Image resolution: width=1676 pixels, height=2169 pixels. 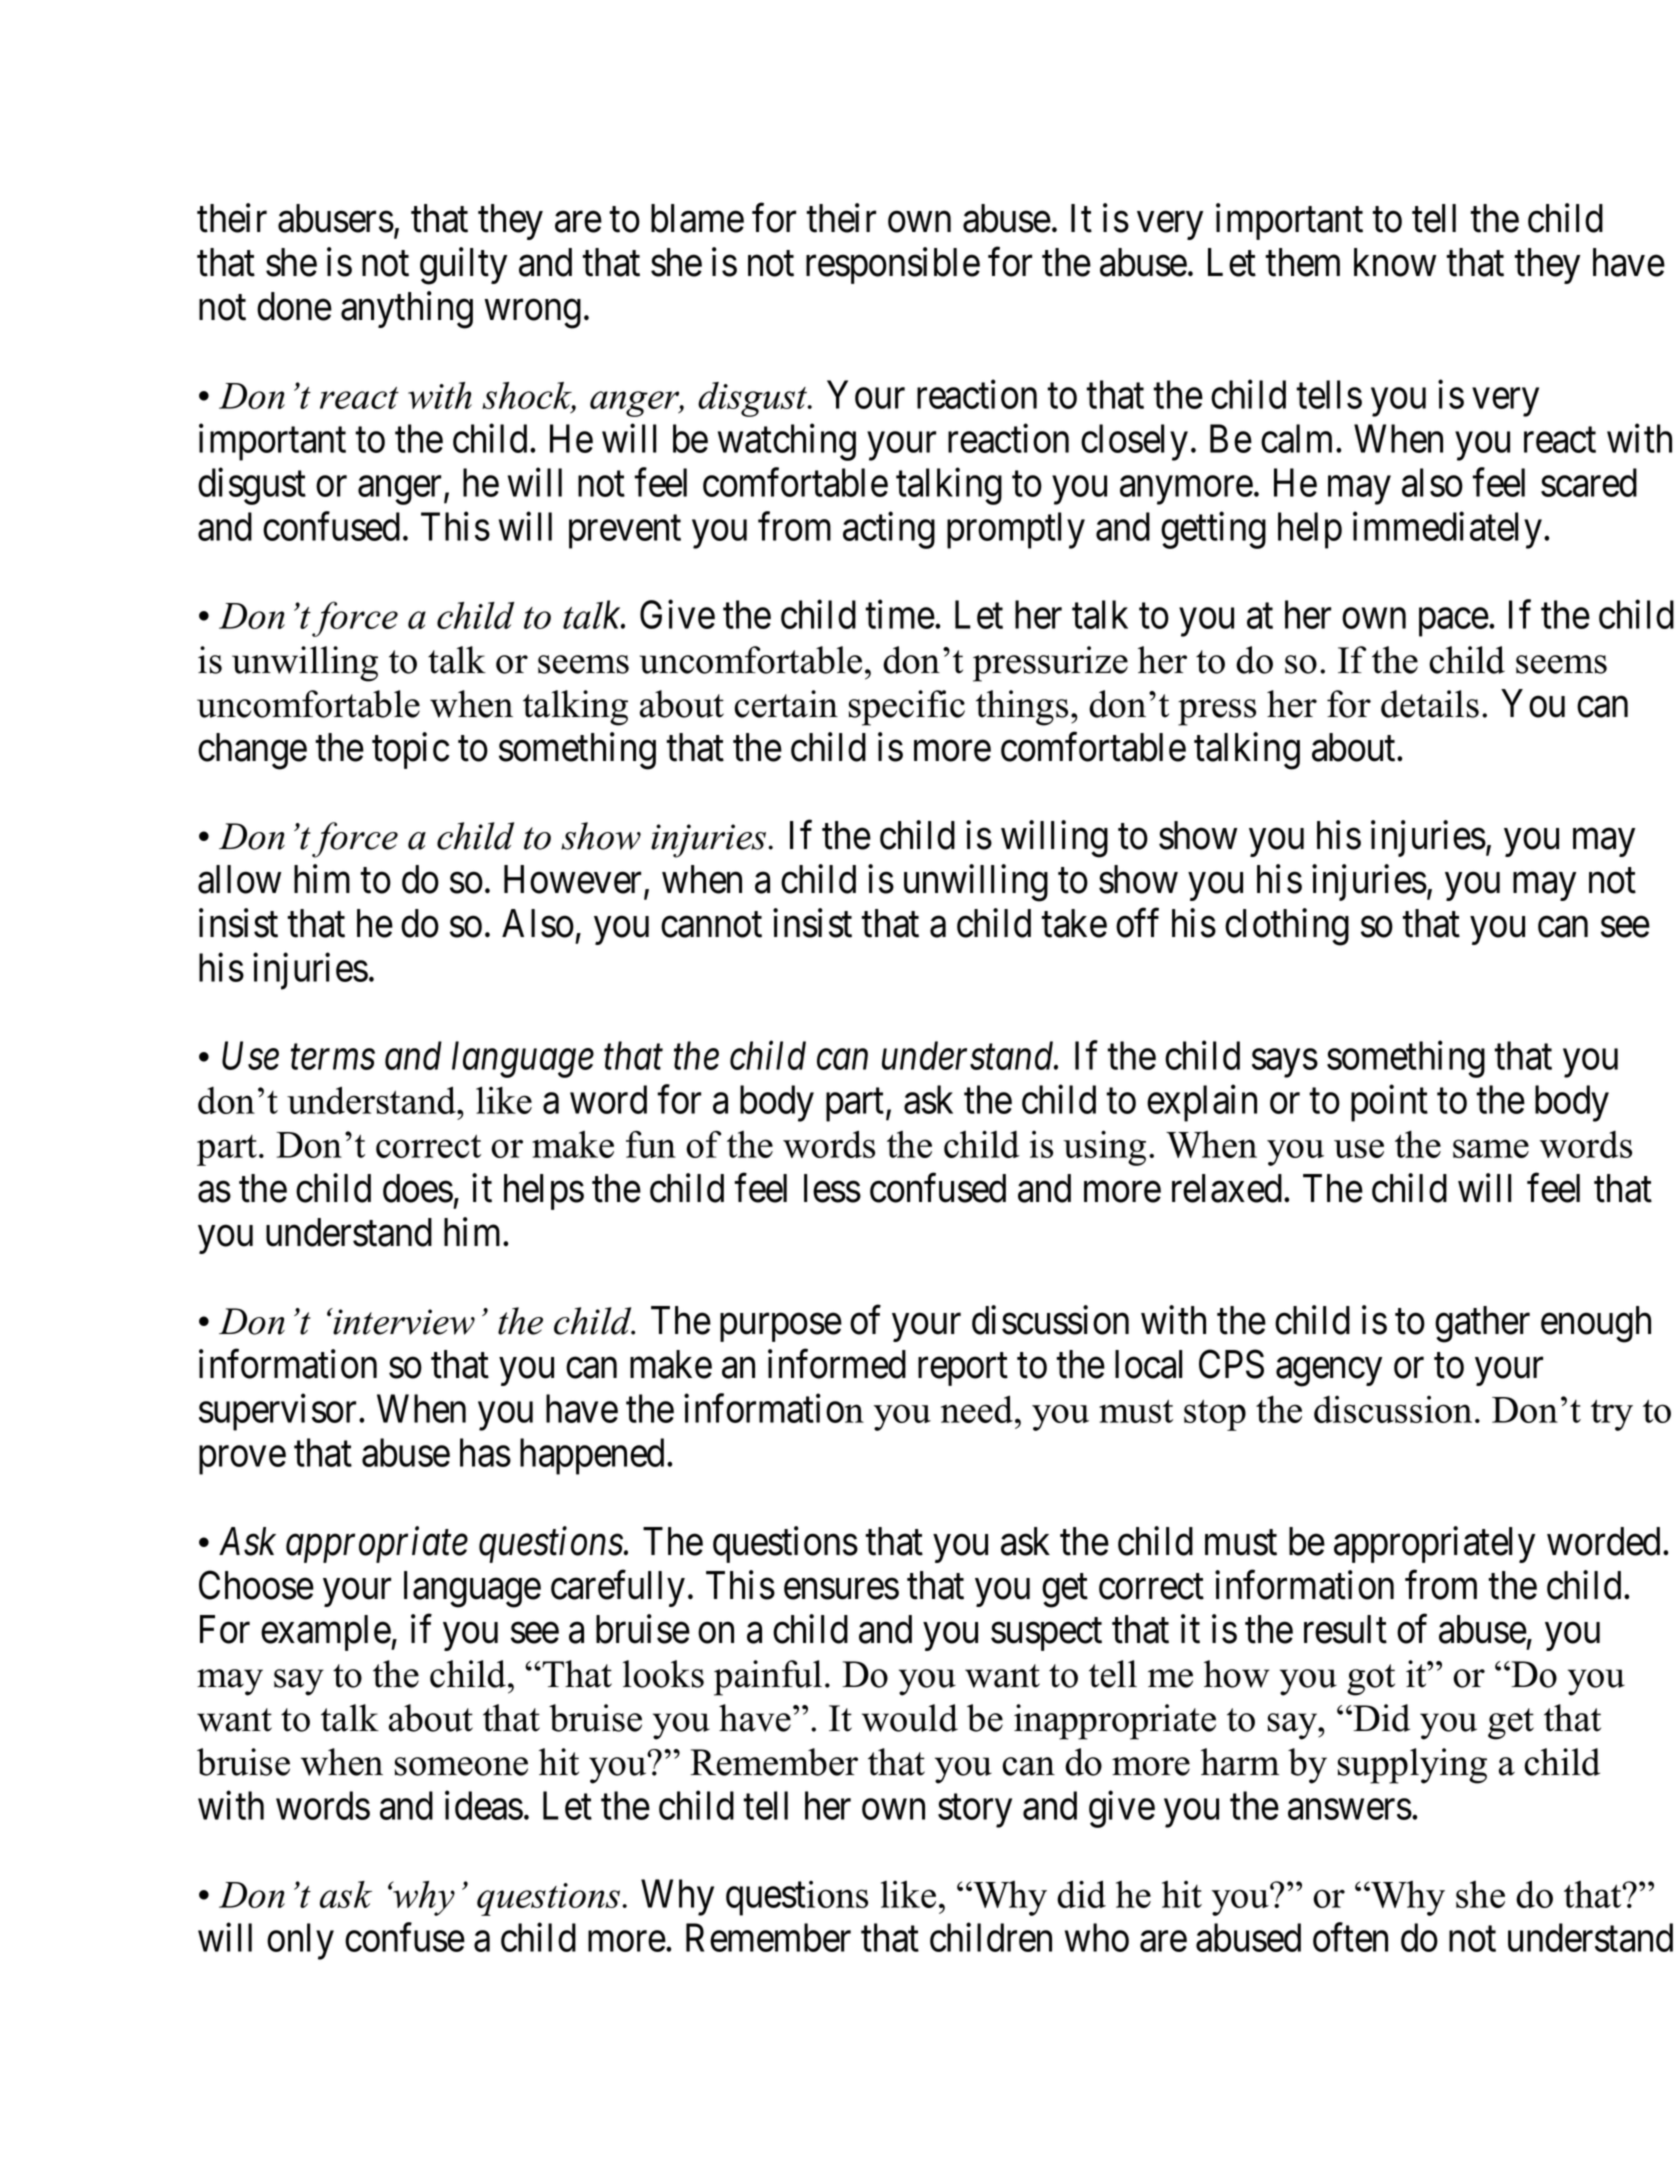 I want to click on guilty, so click(x=463, y=266).
